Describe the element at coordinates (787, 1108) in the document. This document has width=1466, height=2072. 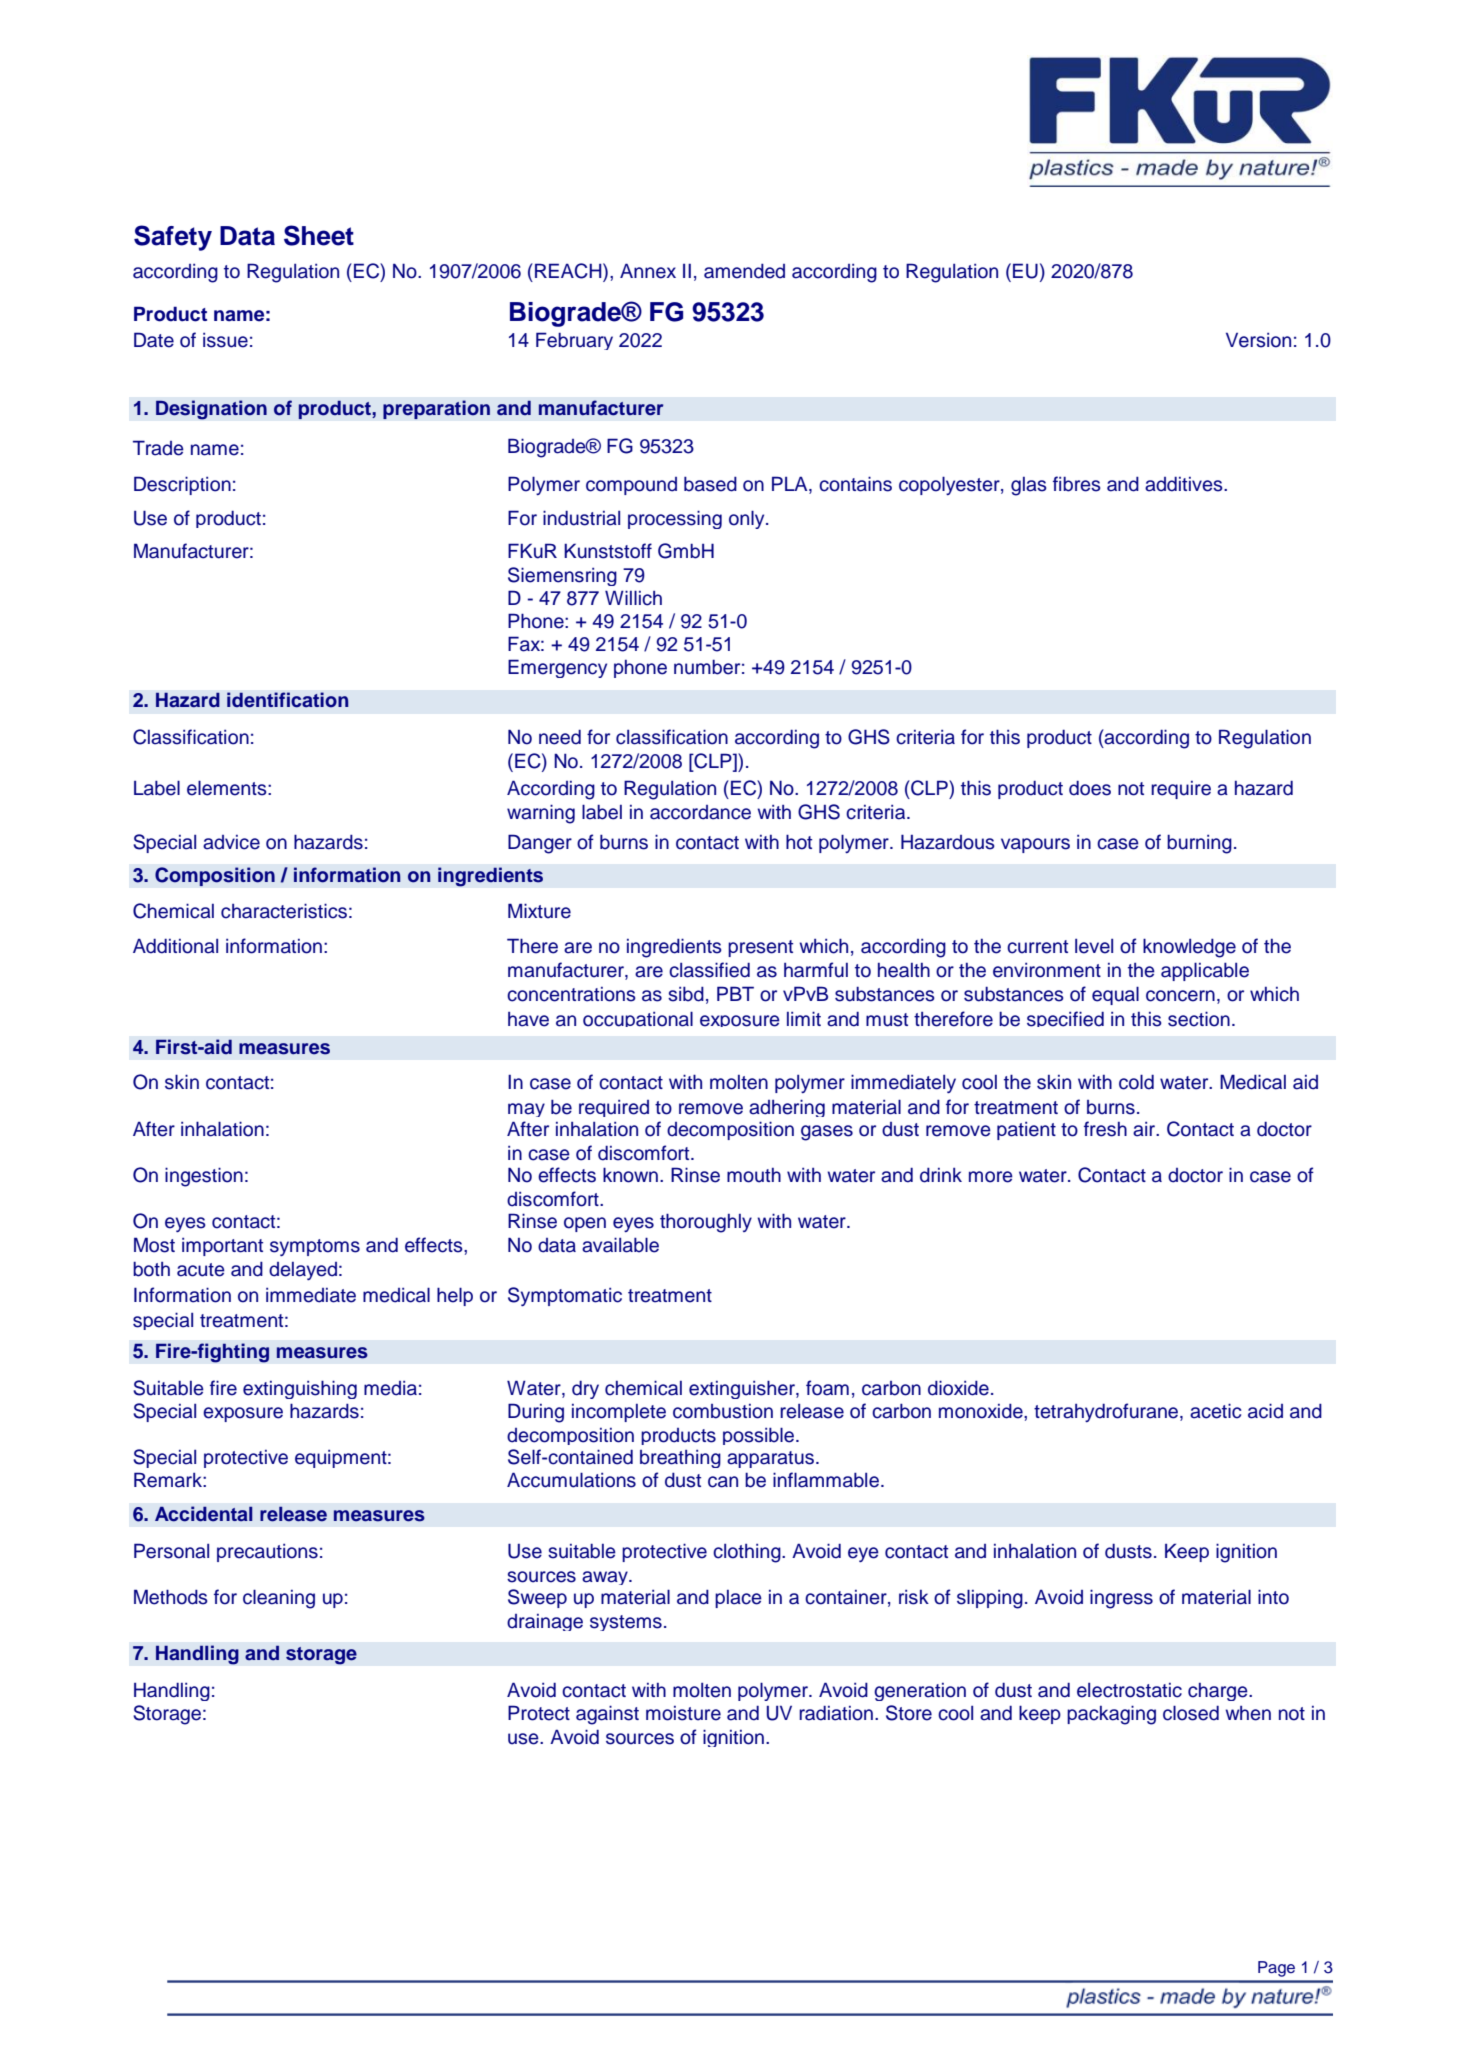
I see `adhering` at that location.
